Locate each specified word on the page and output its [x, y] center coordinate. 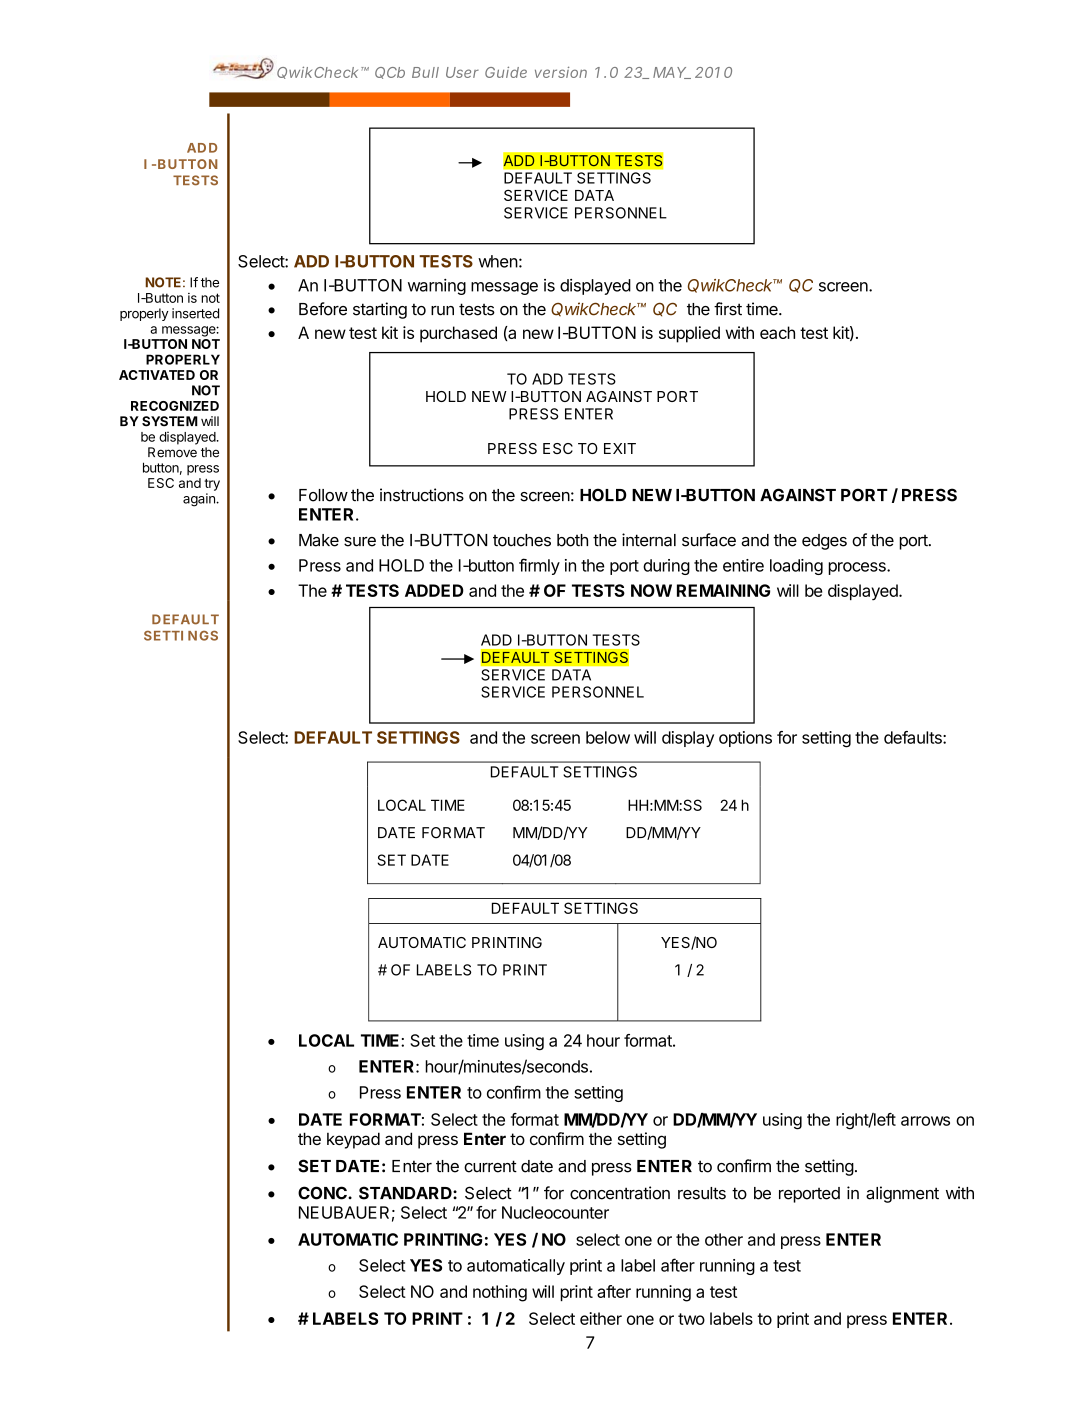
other [724, 1239]
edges [824, 542]
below [608, 737]
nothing [500, 1293]
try [212, 485]
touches [522, 540]
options [745, 739]
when [498, 261]
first [728, 309]
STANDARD [406, 1193]
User [462, 72]
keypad [353, 1140]
